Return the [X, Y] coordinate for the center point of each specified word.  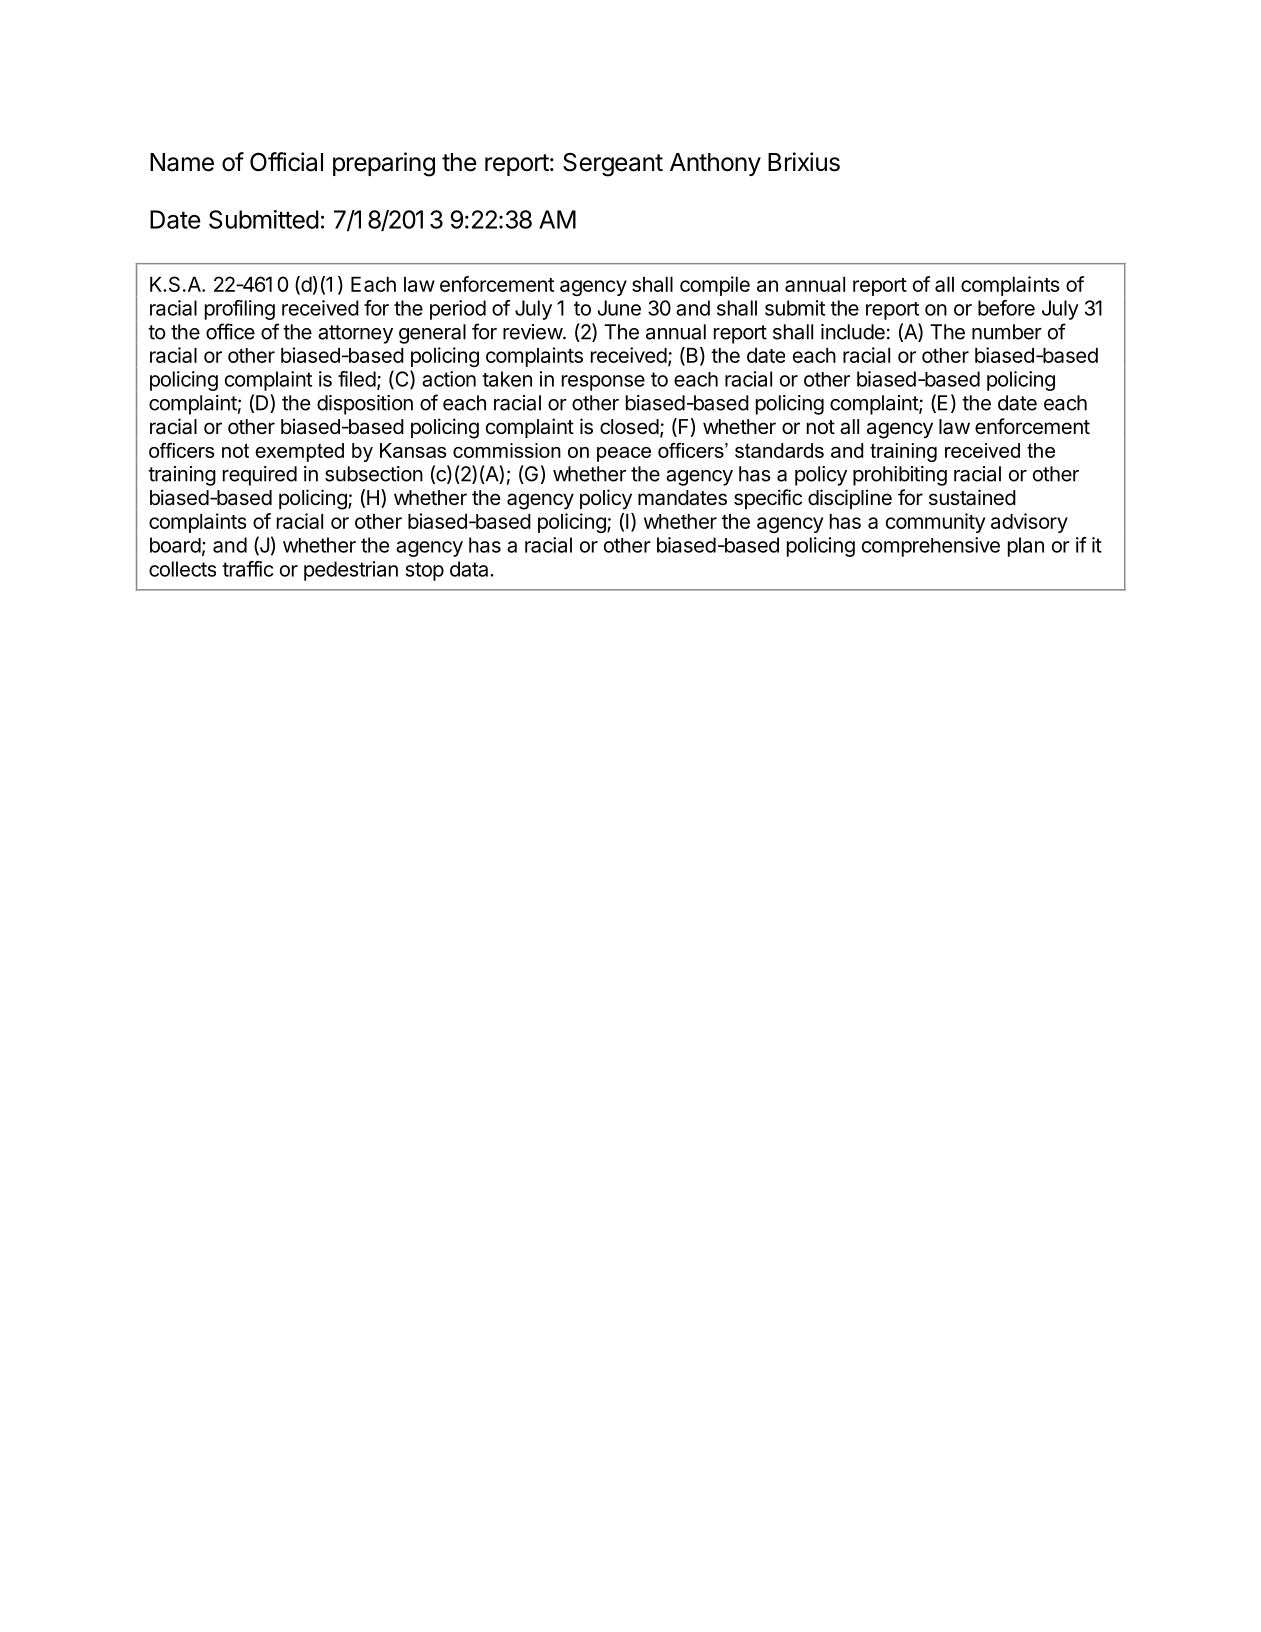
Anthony [715, 164]
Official [286, 162]
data [470, 569]
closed [629, 427]
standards [779, 450]
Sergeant [613, 165]
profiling [240, 310]
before [1006, 308]
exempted [299, 452]
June [619, 308]
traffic [248, 569]
